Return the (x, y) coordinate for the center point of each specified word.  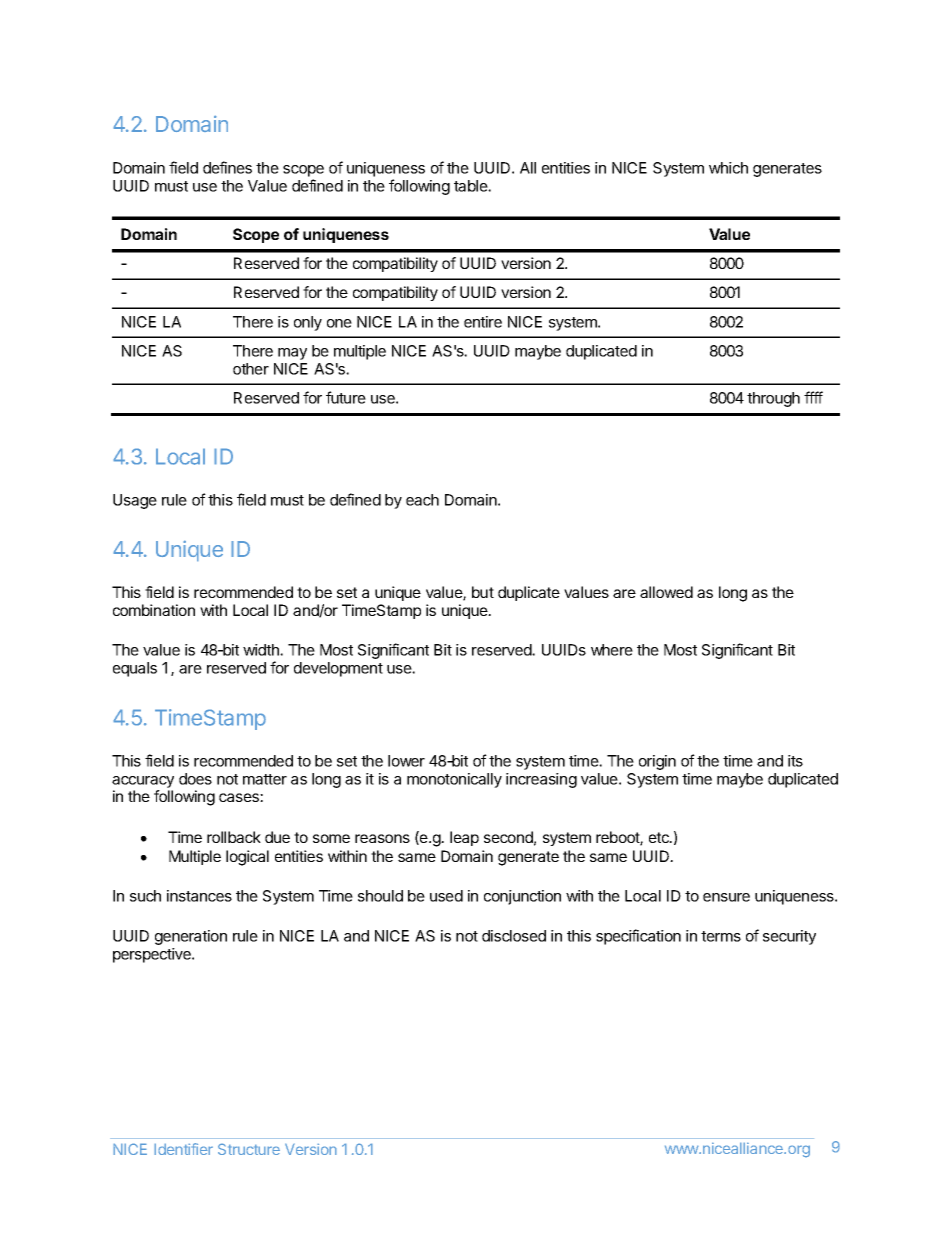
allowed (666, 592)
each (422, 500)
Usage (135, 501)
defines (227, 167)
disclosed (514, 936)
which (728, 168)
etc (660, 837)
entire (483, 322)
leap (464, 838)
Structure (249, 1149)
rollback (234, 837)
